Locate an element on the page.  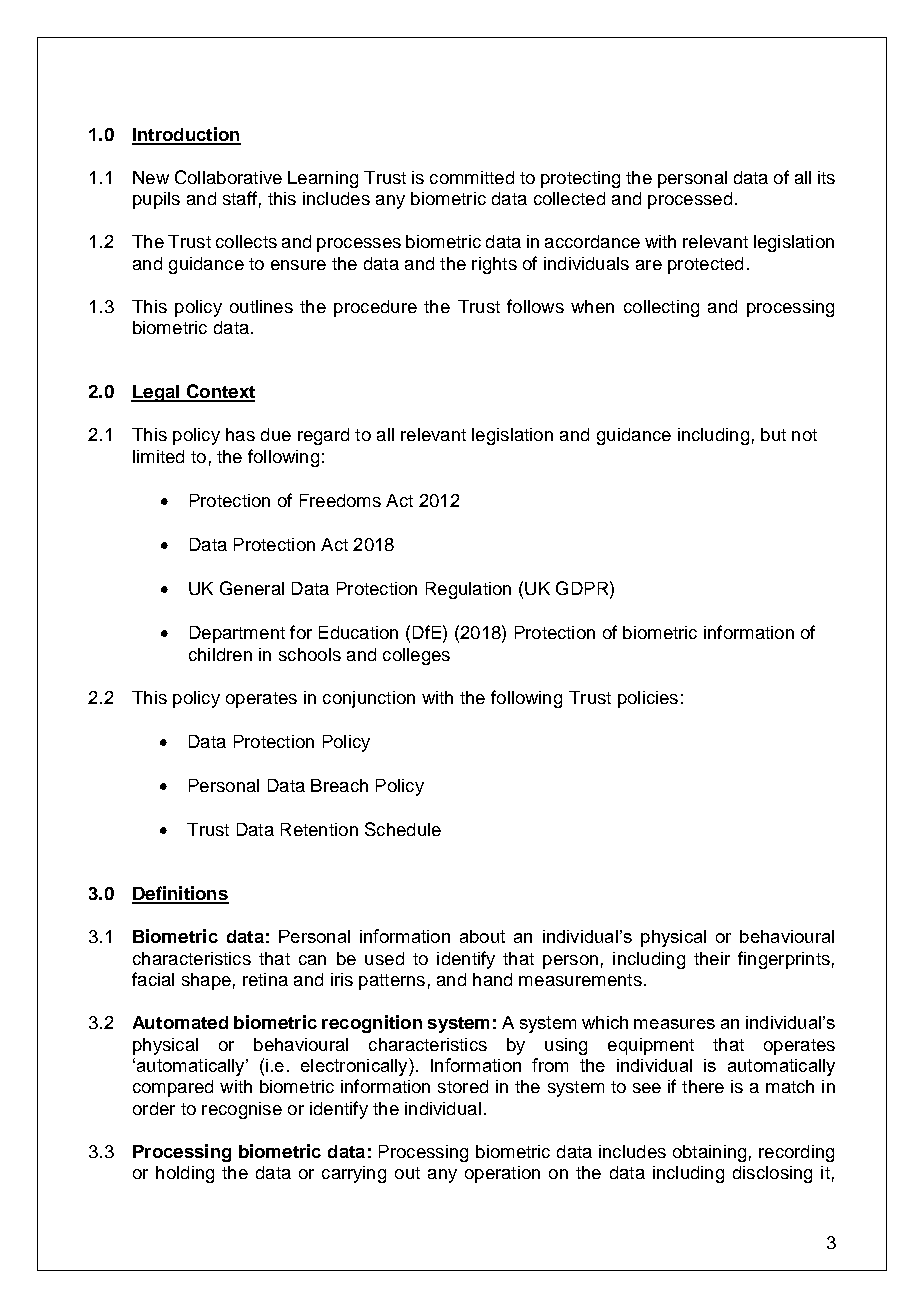
obtaining is located at coordinates (709, 1153).
